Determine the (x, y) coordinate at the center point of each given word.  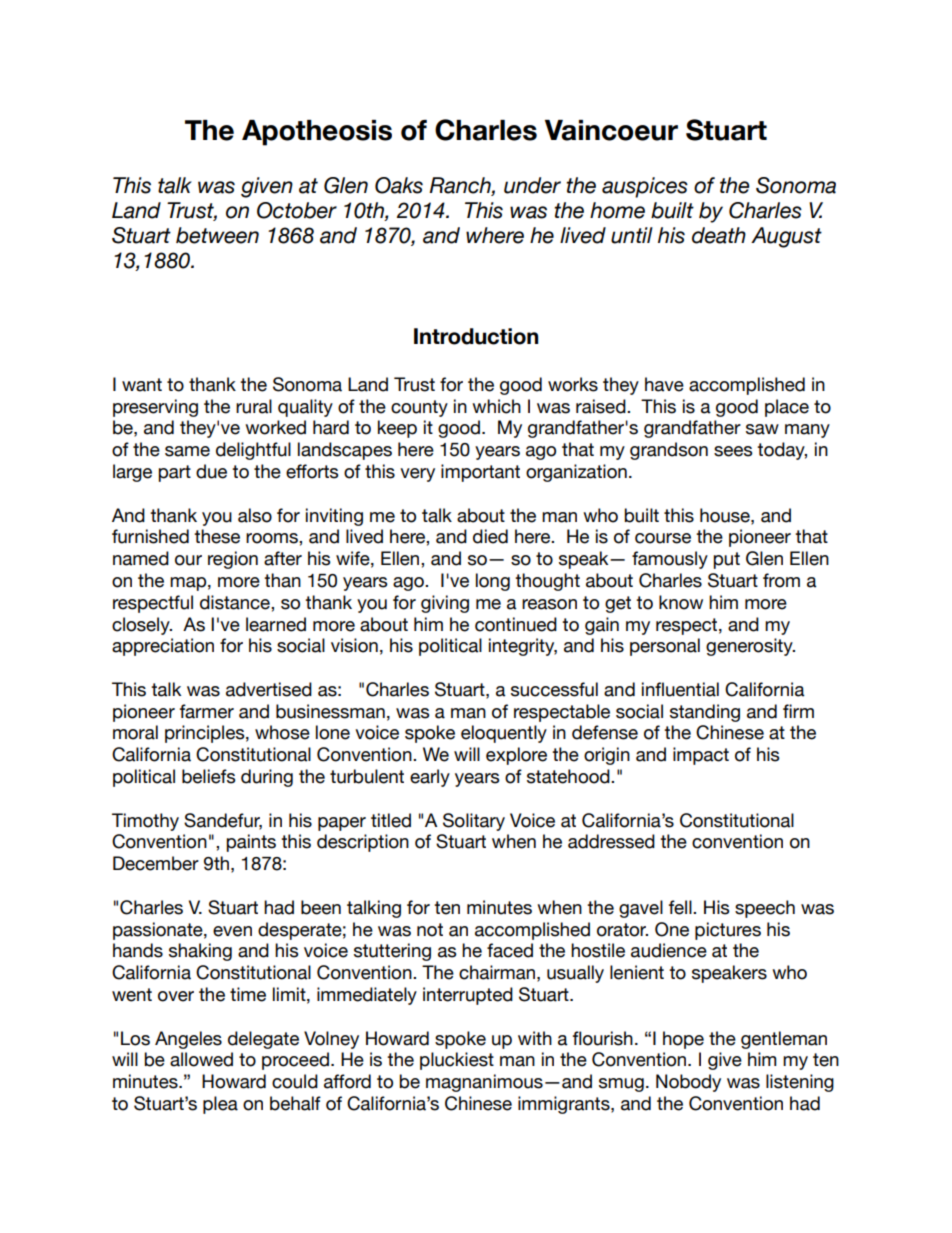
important (480, 473)
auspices (645, 187)
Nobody (688, 1083)
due (211, 471)
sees (733, 451)
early (430, 778)
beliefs (208, 776)
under (532, 185)
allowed (201, 1059)
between (217, 235)
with (535, 1038)
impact (701, 756)
